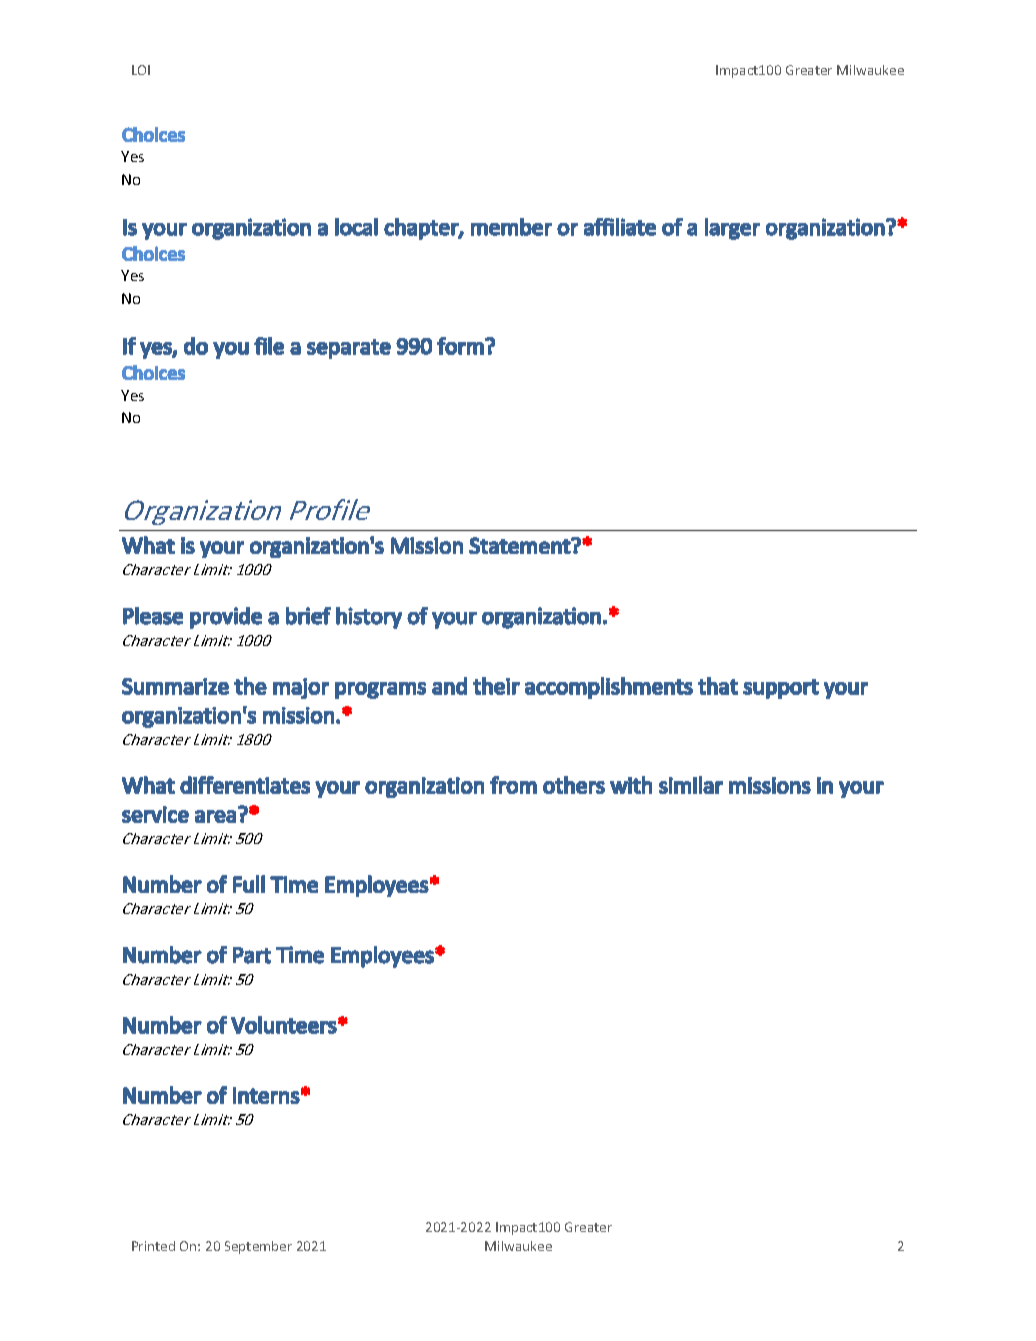 The image size is (1036, 1341). What do you see at coordinates (691, 785) in the screenshot?
I see `similar` at bounding box center [691, 785].
